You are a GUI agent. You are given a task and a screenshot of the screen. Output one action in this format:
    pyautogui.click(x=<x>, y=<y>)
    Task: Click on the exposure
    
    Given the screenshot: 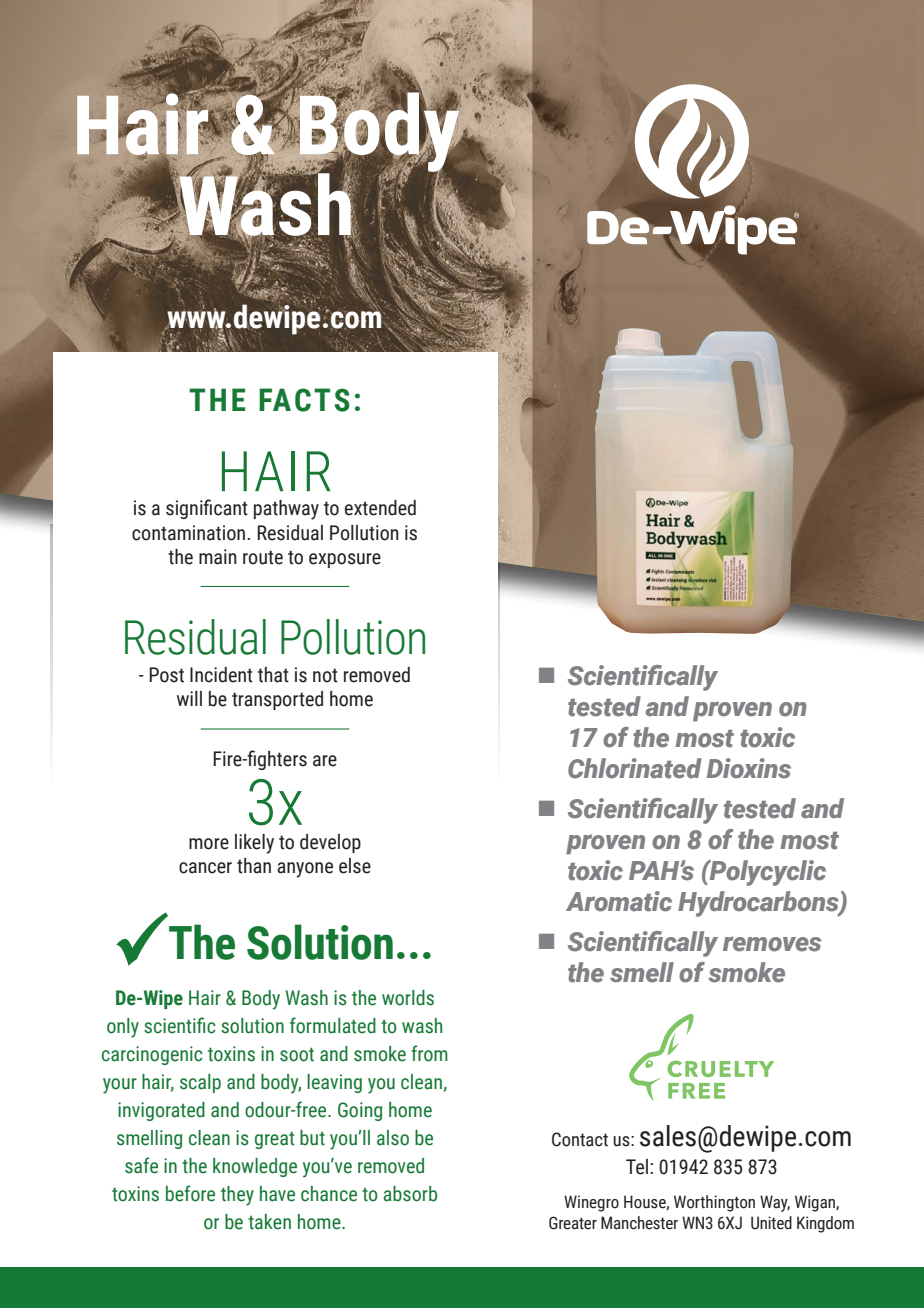 What is the action you would take?
    pyautogui.click(x=345, y=560)
